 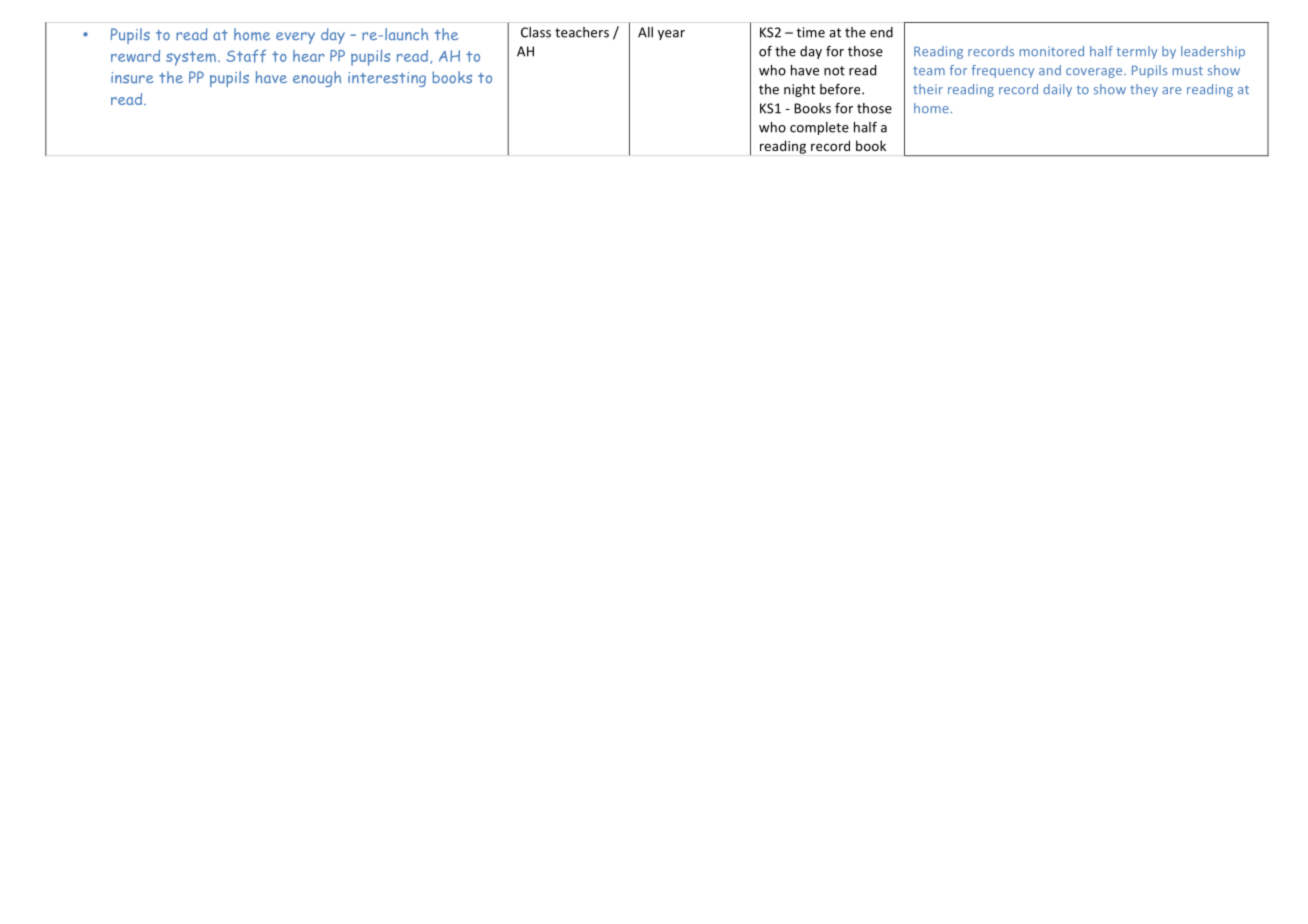 I want to click on end, so click(x=881, y=32).
